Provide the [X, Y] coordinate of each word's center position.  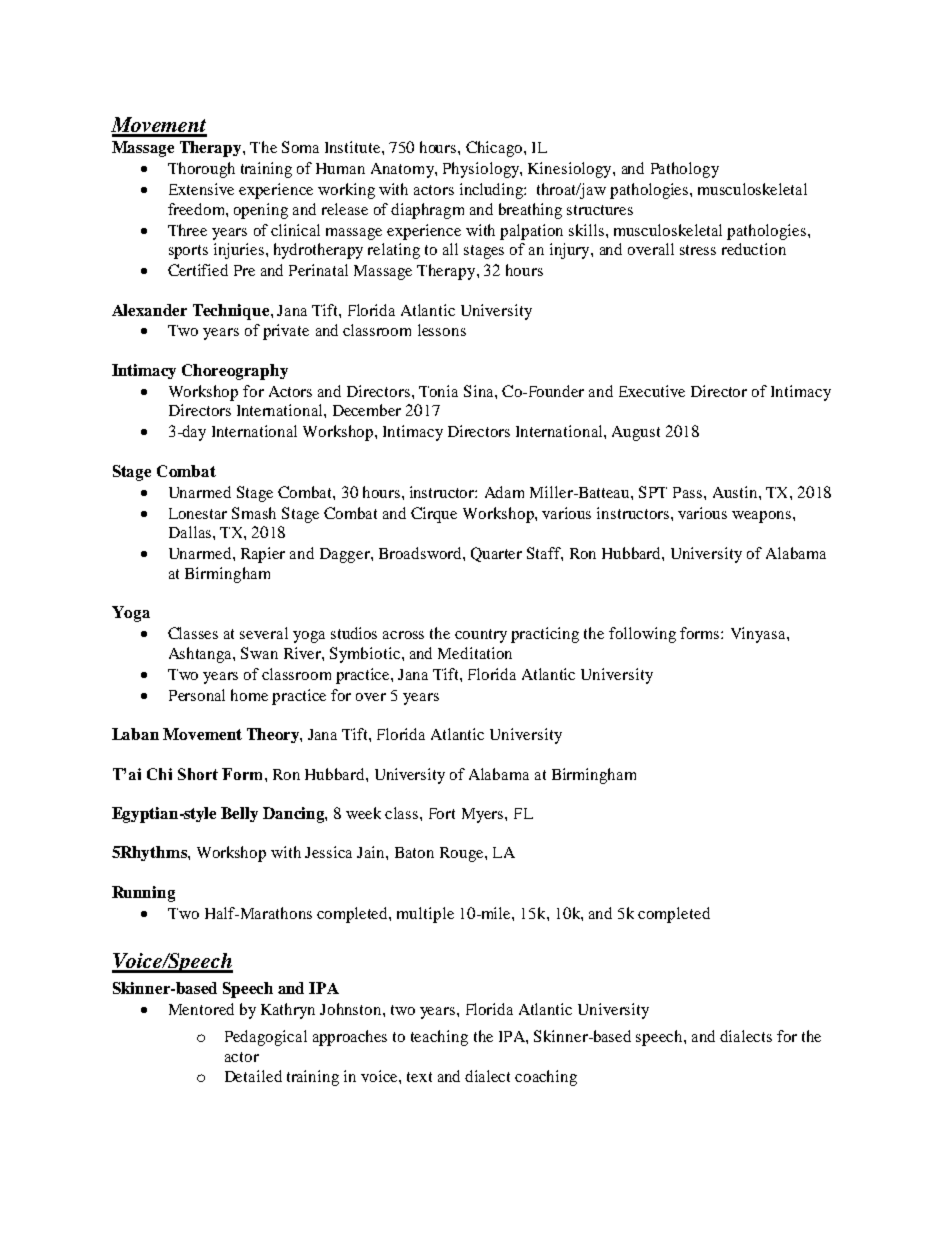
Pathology [685, 170]
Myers [484, 815]
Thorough [201, 170]
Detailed [253, 1076]
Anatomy [403, 170]
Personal [197, 695]
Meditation [475, 653]
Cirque [434, 515]
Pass [689, 492]
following [642, 635]
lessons [442, 330]
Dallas [191, 532]
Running [143, 894]
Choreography [235, 372]
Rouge [463, 854]
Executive [652, 391]
